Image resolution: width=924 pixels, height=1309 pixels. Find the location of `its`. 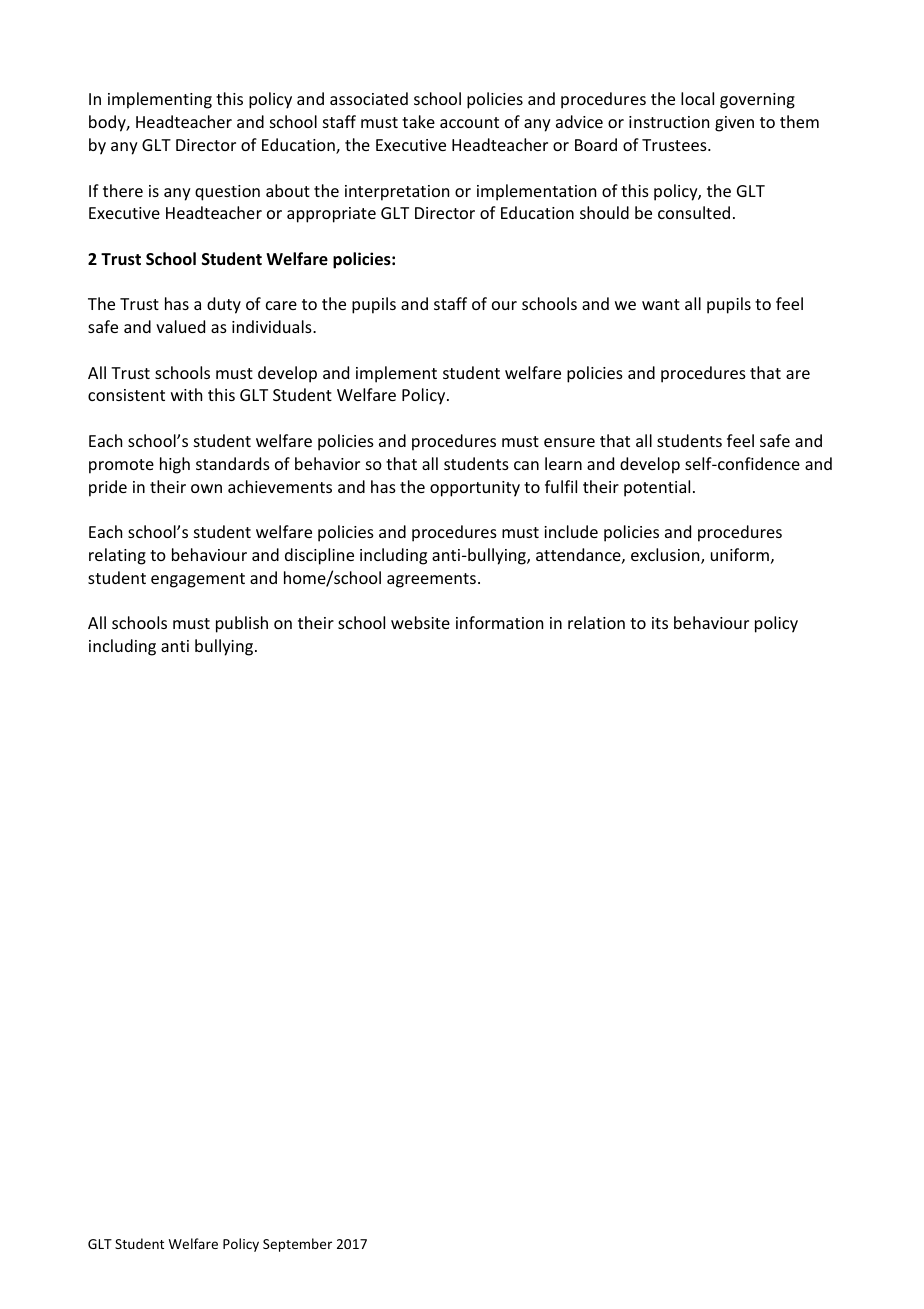

its is located at coordinates (660, 623).
